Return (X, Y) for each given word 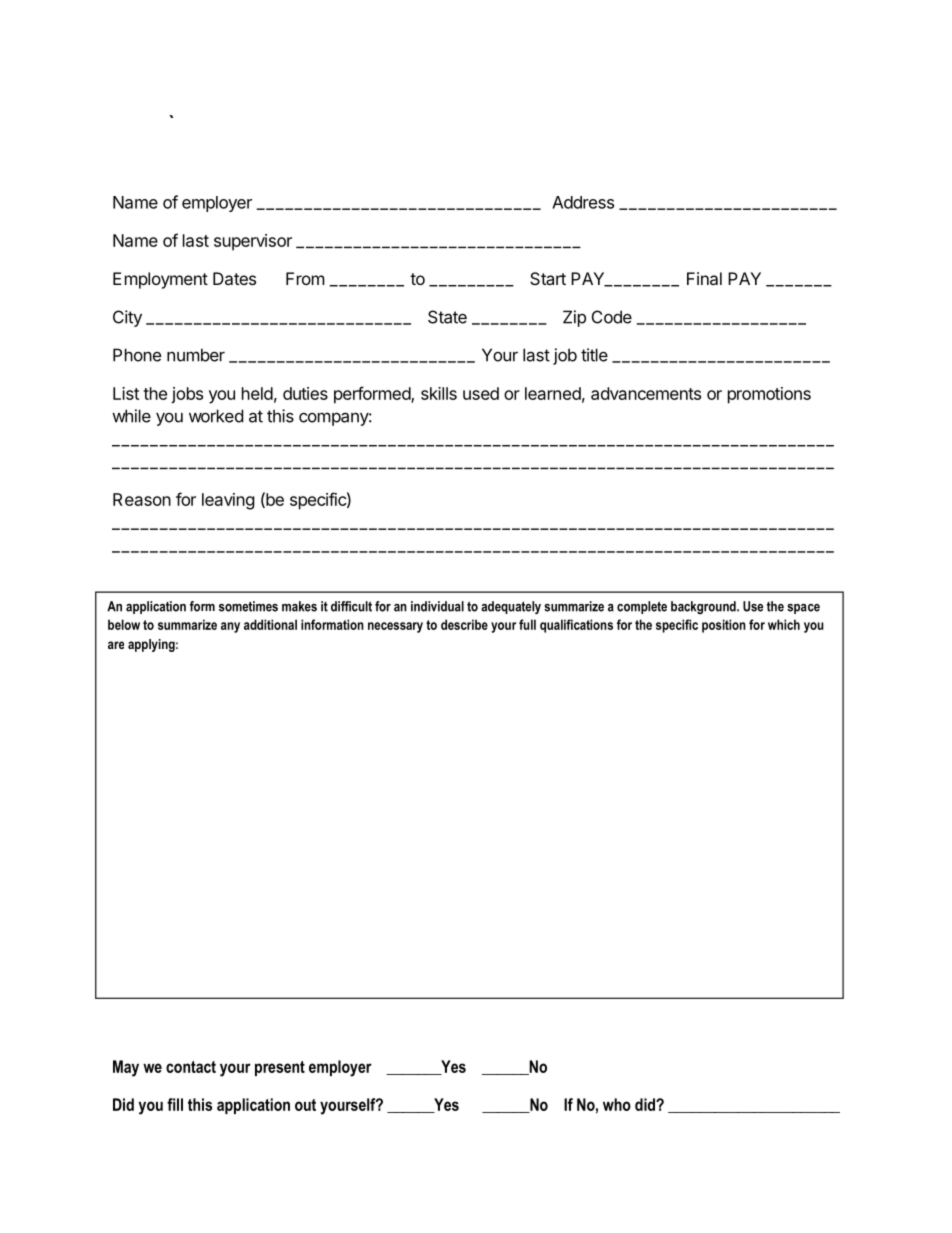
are (116, 645)
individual (437, 606)
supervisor (253, 242)
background (704, 607)
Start (548, 278)
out (305, 1105)
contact (191, 1067)
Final (704, 278)
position (724, 626)
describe (464, 624)
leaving (228, 501)
